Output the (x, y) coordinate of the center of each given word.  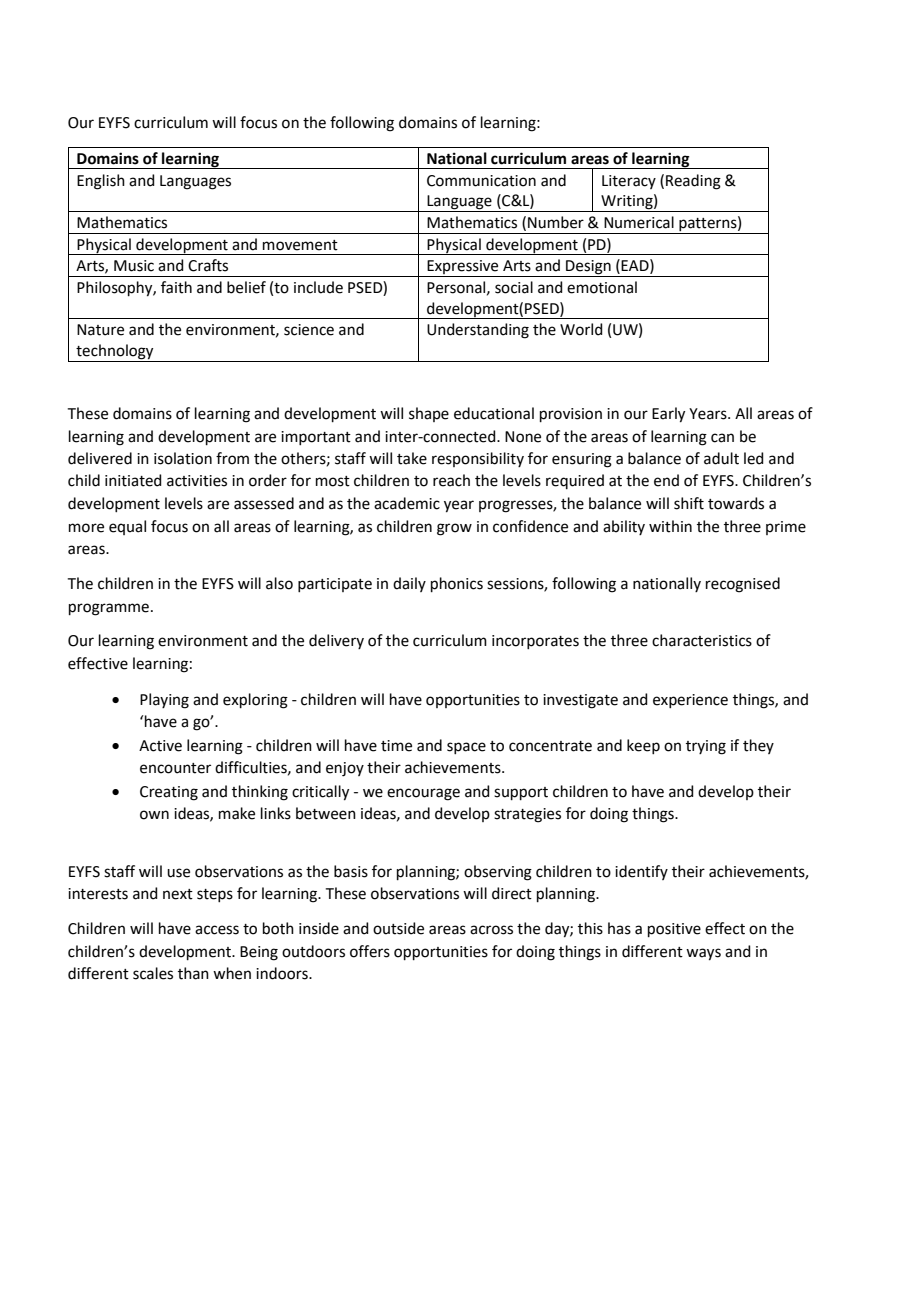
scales (153, 973)
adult (721, 458)
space (466, 748)
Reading (693, 182)
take (412, 458)
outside (398, 928)
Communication (481, 181)
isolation (183, 458)
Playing (164, 701)
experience (690, 701)
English (101, 182)
